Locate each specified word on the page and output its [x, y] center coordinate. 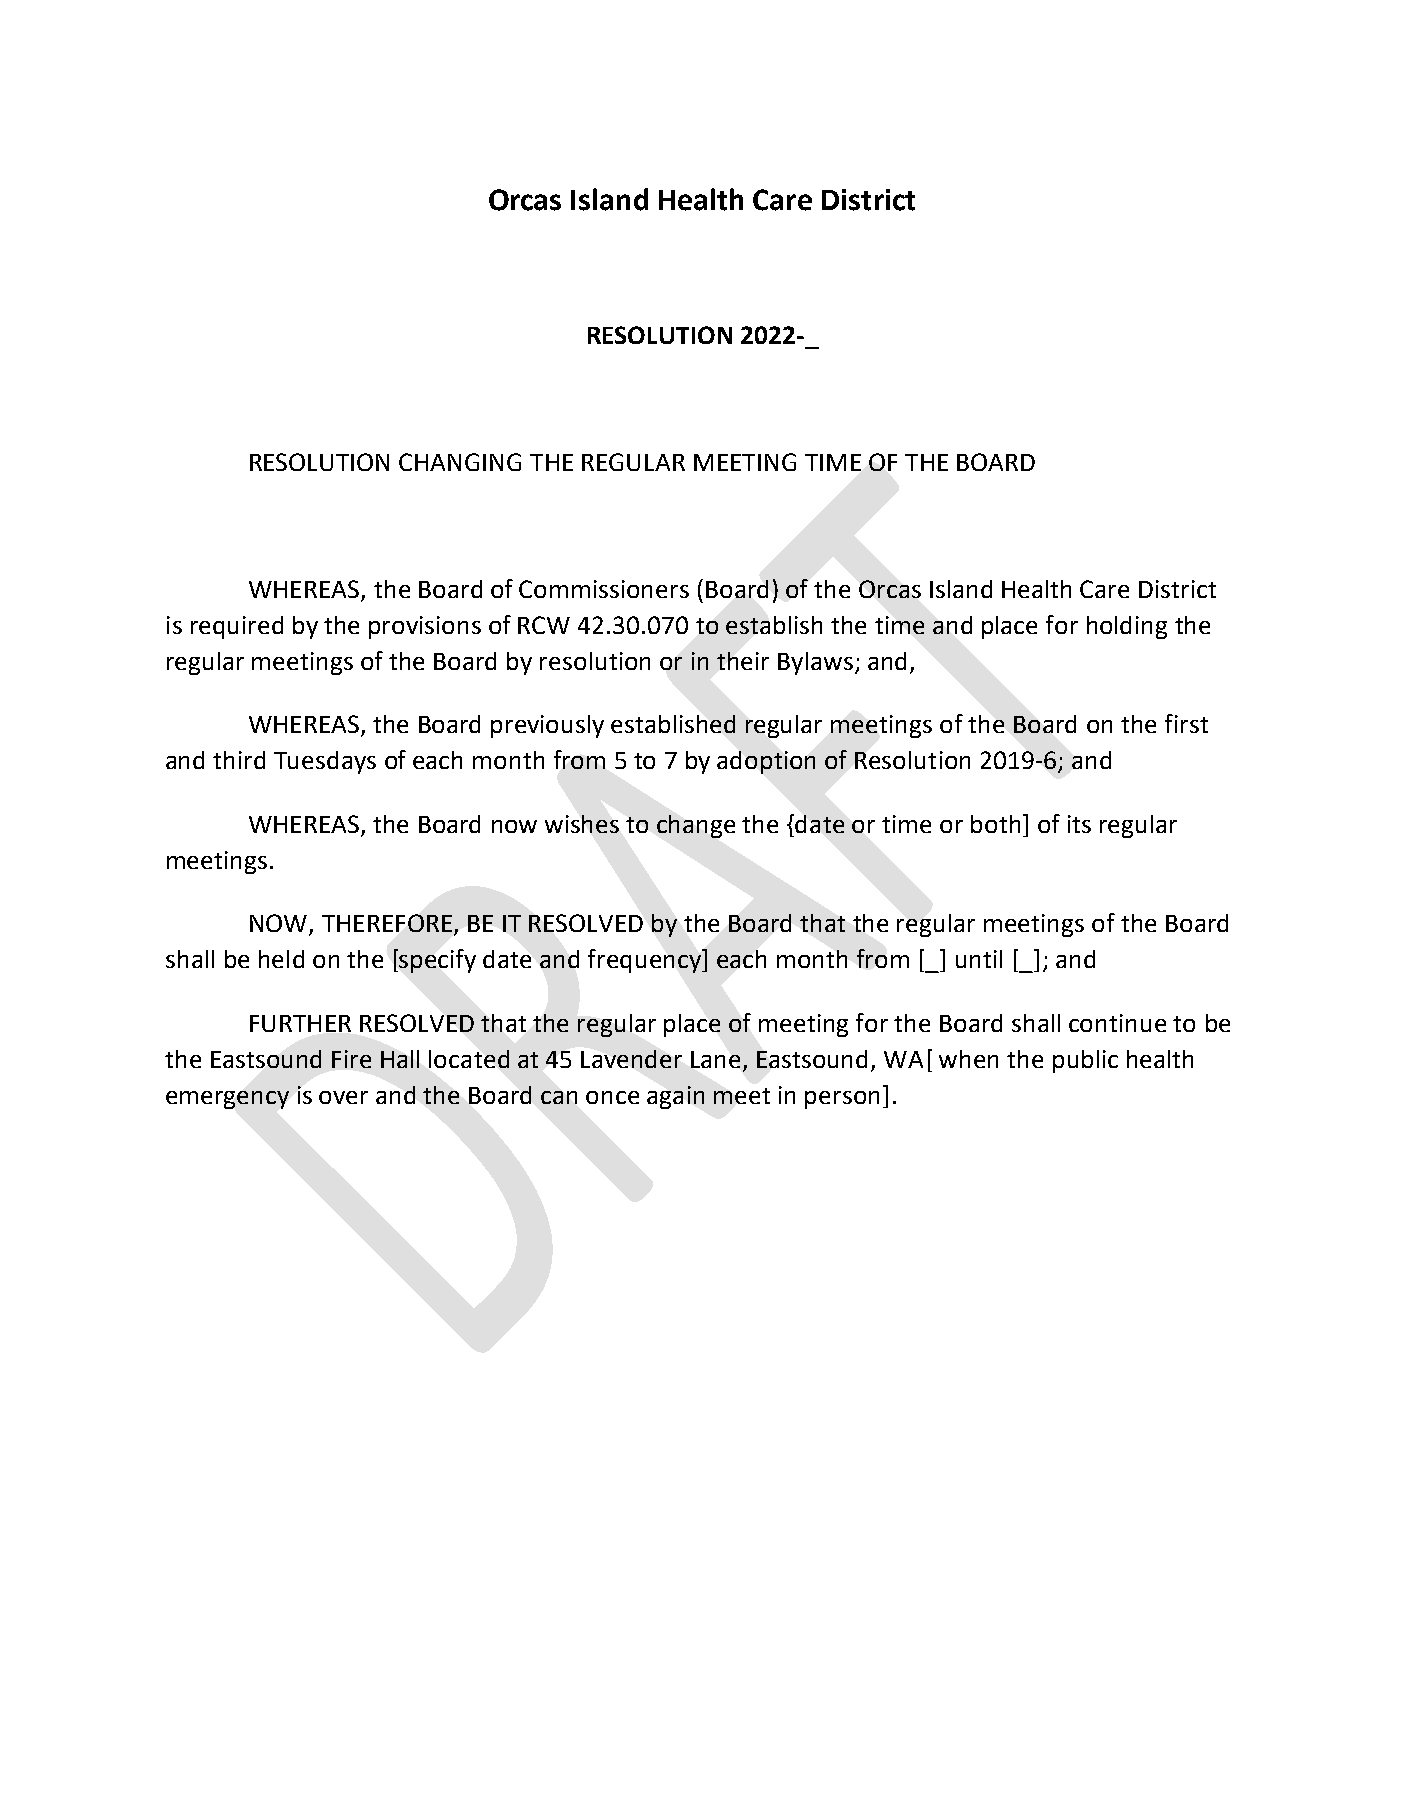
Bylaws [815, 663]
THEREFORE [387, 923]
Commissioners [604, 589]
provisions [425, 627]
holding [1127, 627]
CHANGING [460, 462]
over [343, 1097]
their [743, 661]
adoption [766, 762]
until [979, 959]
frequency [645, 961]
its [1079, 824]
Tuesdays [325, 762]
